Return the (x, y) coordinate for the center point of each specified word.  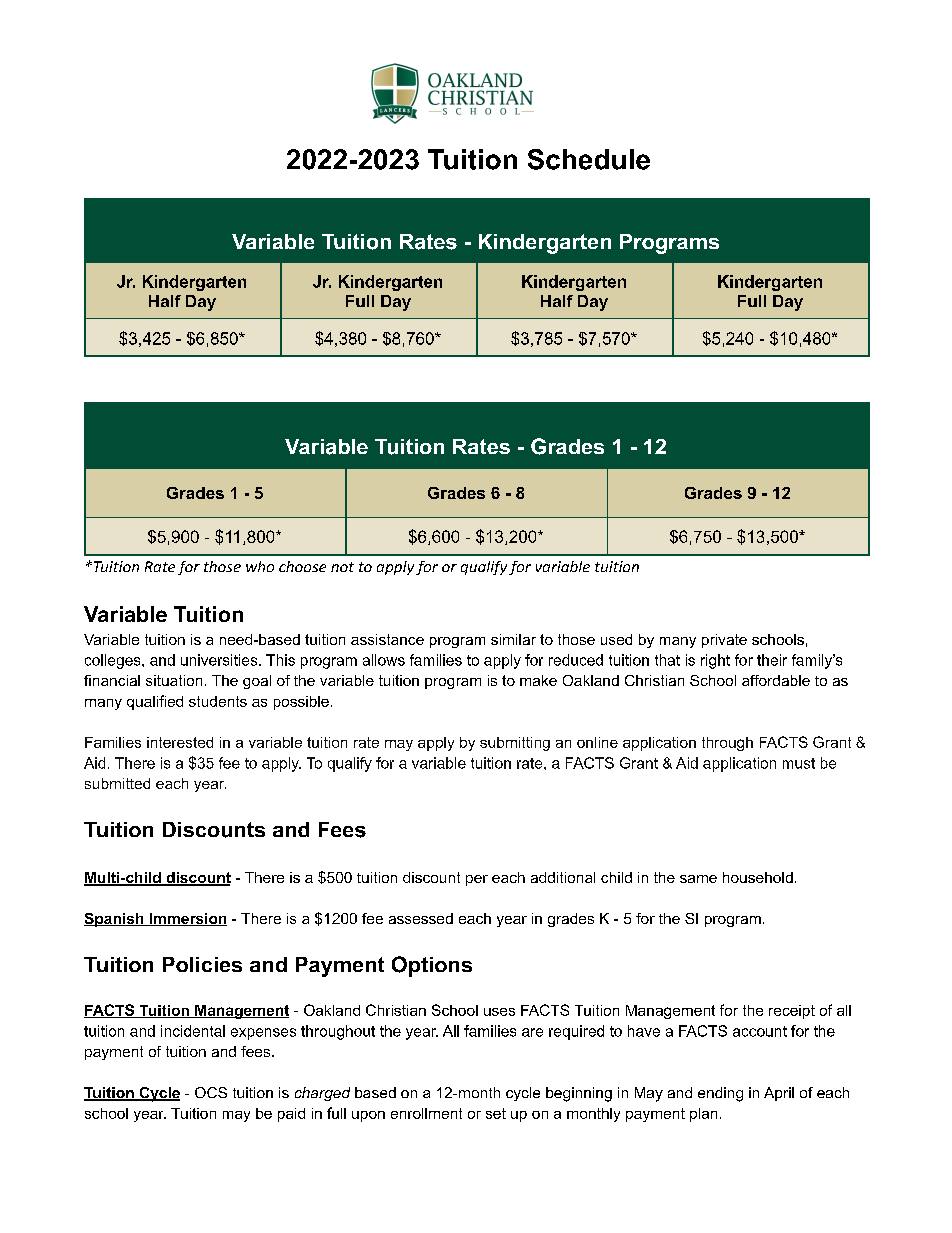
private (724, 641)
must (799, 763)
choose (302, 566)
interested (180, 742)
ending (720, 1094)
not (342, 567)
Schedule (589, 159)
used (616, 639)
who (260, 566)
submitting (515, 744)
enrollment (426, 1113)
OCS (211, 1092)
